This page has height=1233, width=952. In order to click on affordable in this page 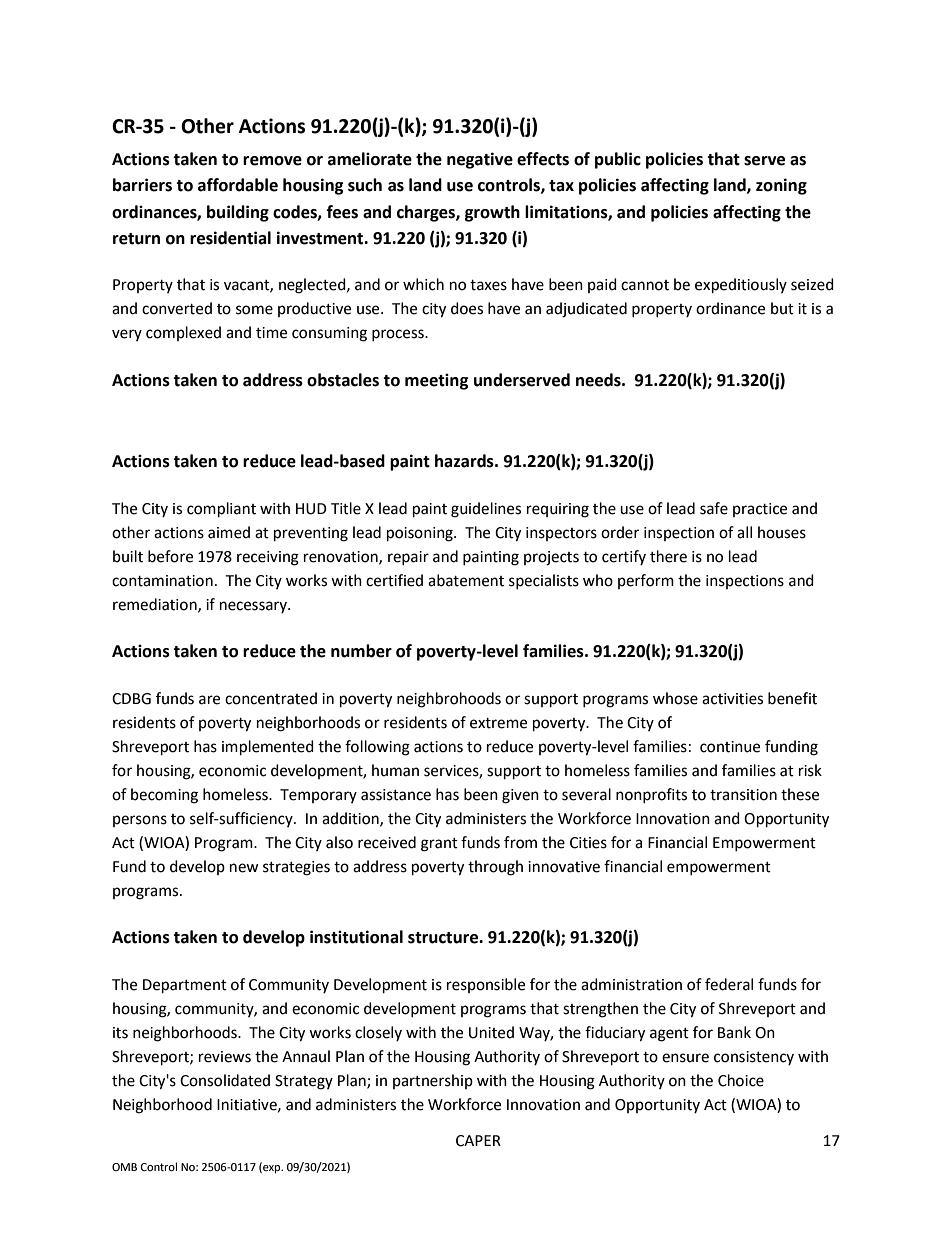, I will do `click(238, 185)`.
